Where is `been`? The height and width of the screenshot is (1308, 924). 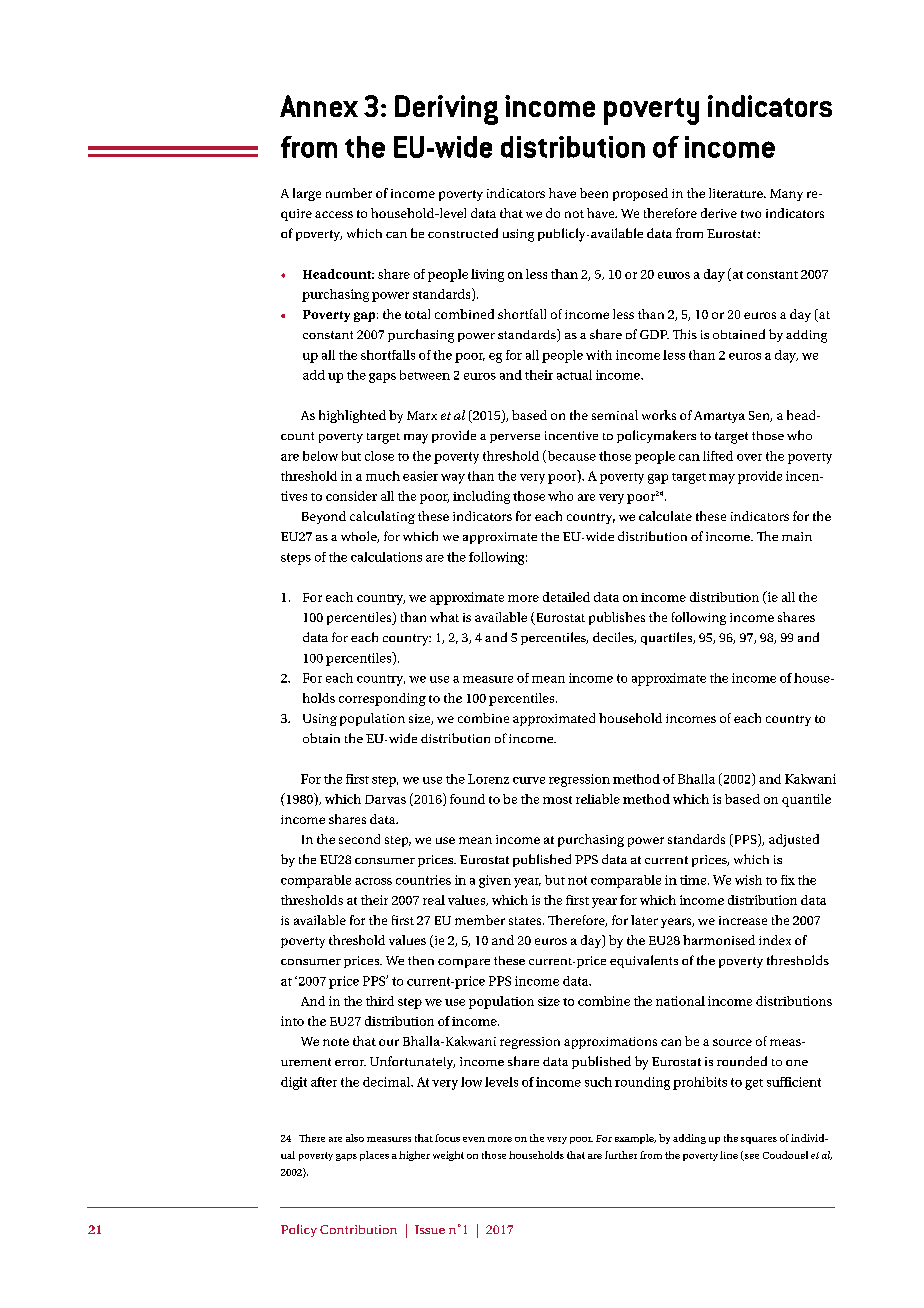
been is located at coordinates (594, 193).
